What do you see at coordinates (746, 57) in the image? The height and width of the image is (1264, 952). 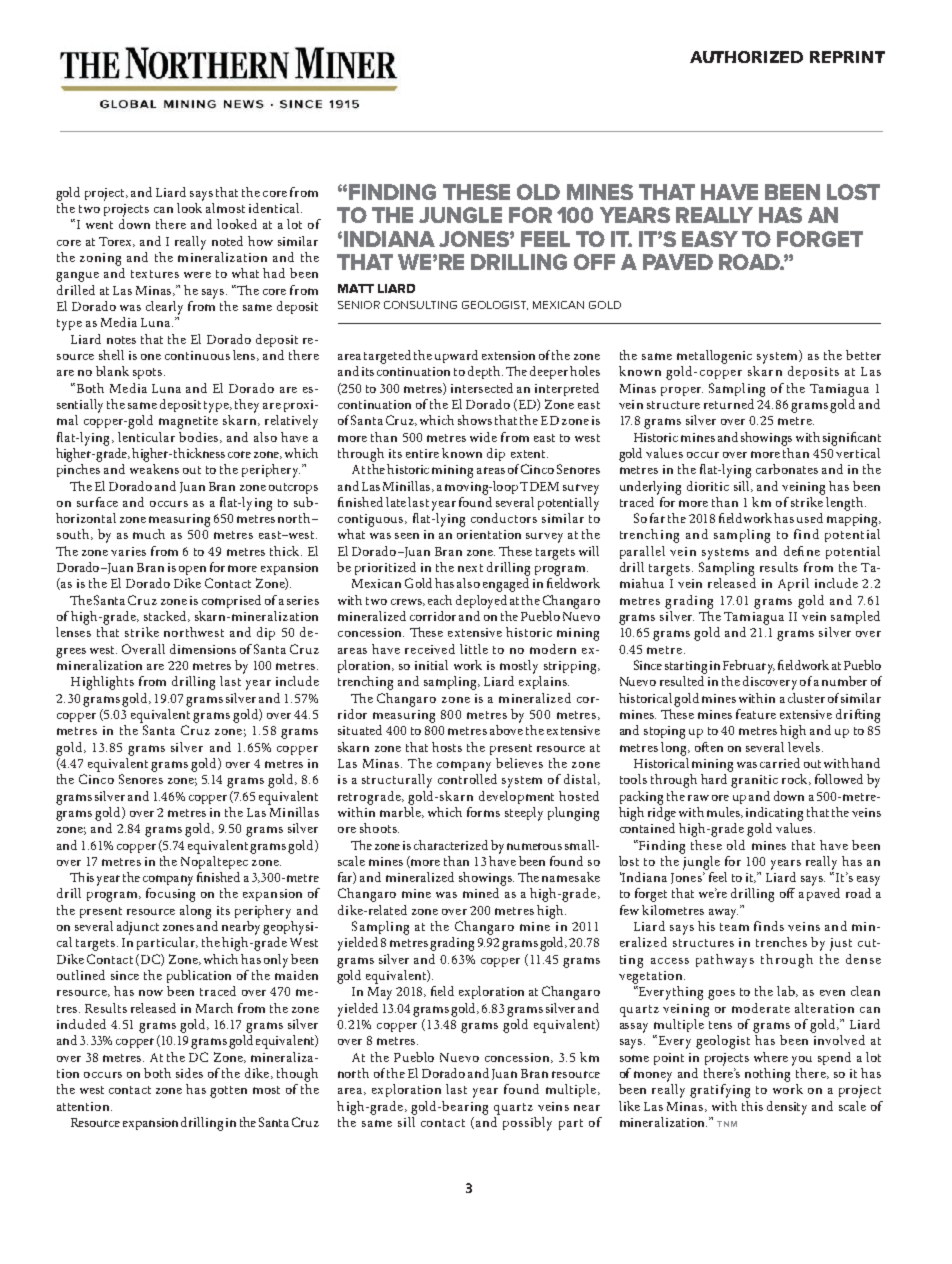 I see `AUTHORIZED` at bounding box center [746, 57].
